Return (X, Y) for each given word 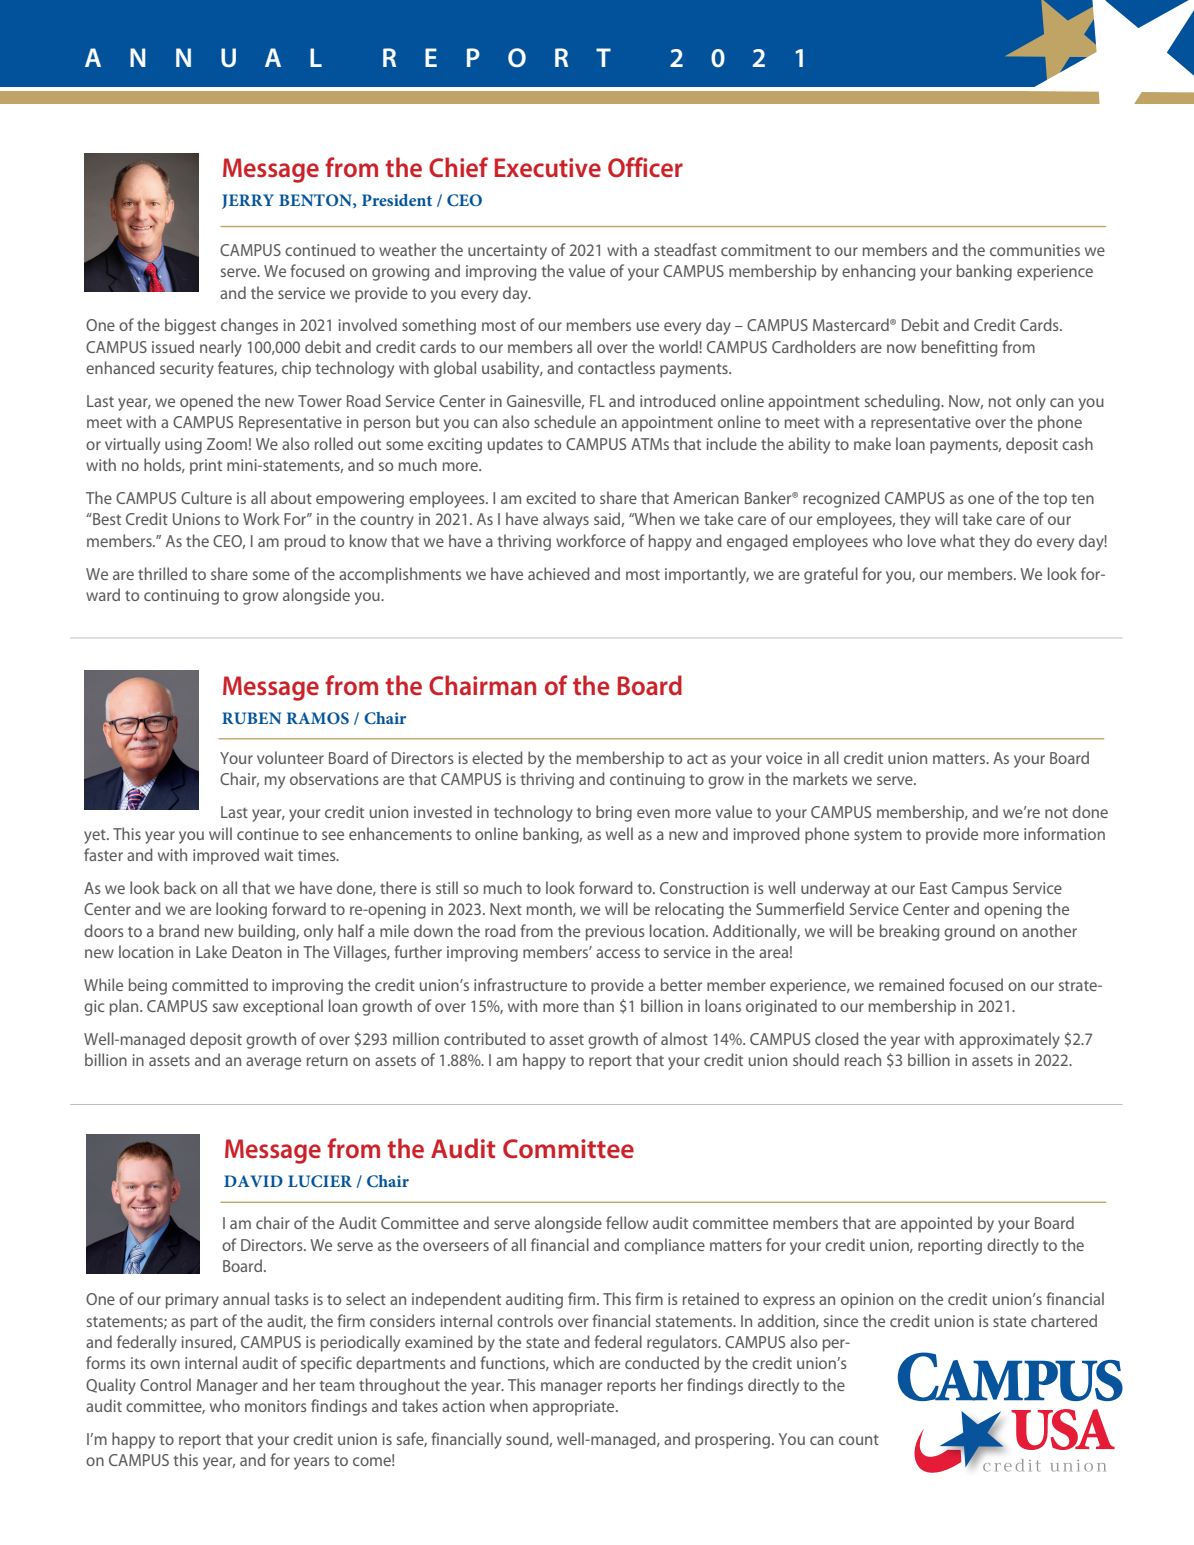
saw (225, 1007)
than (598, 1005)
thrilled (162, 573)
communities (1035, 250)
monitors (276, 1406)
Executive (548, 167)
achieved (559, 573)
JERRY (248, 201)
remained (911, 984)
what (957, 540)
